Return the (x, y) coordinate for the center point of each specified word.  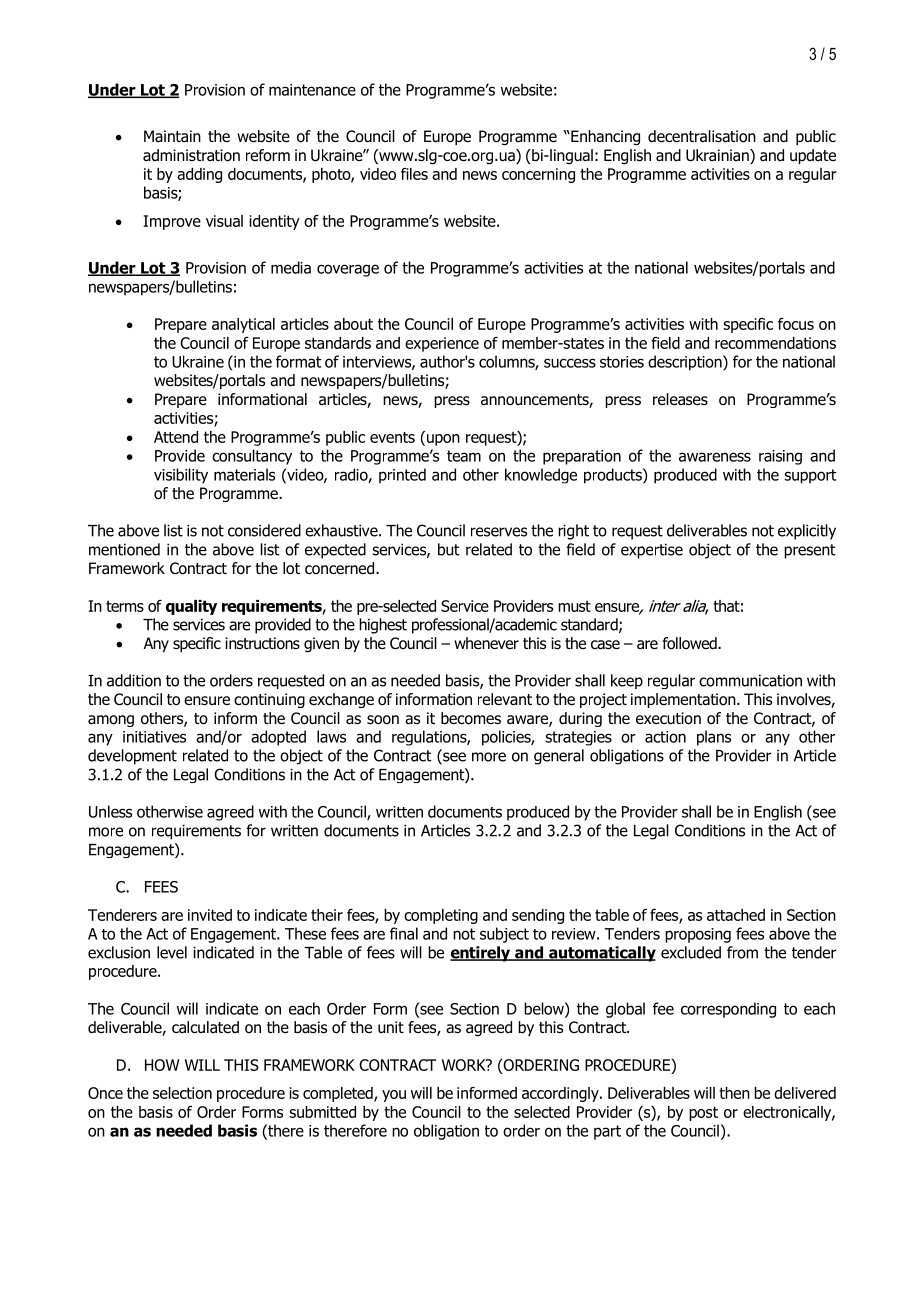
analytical (243, 325)
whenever (486, 643)
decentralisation (702, 136)
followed (691, 643)
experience (442, 344)
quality (191, 607)
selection (182, 1093)
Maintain (172, 136)
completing (441, 916)
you (394, 1096)
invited (210, 915)
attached (736, 915)
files (414, 174)
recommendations (775, 343)
